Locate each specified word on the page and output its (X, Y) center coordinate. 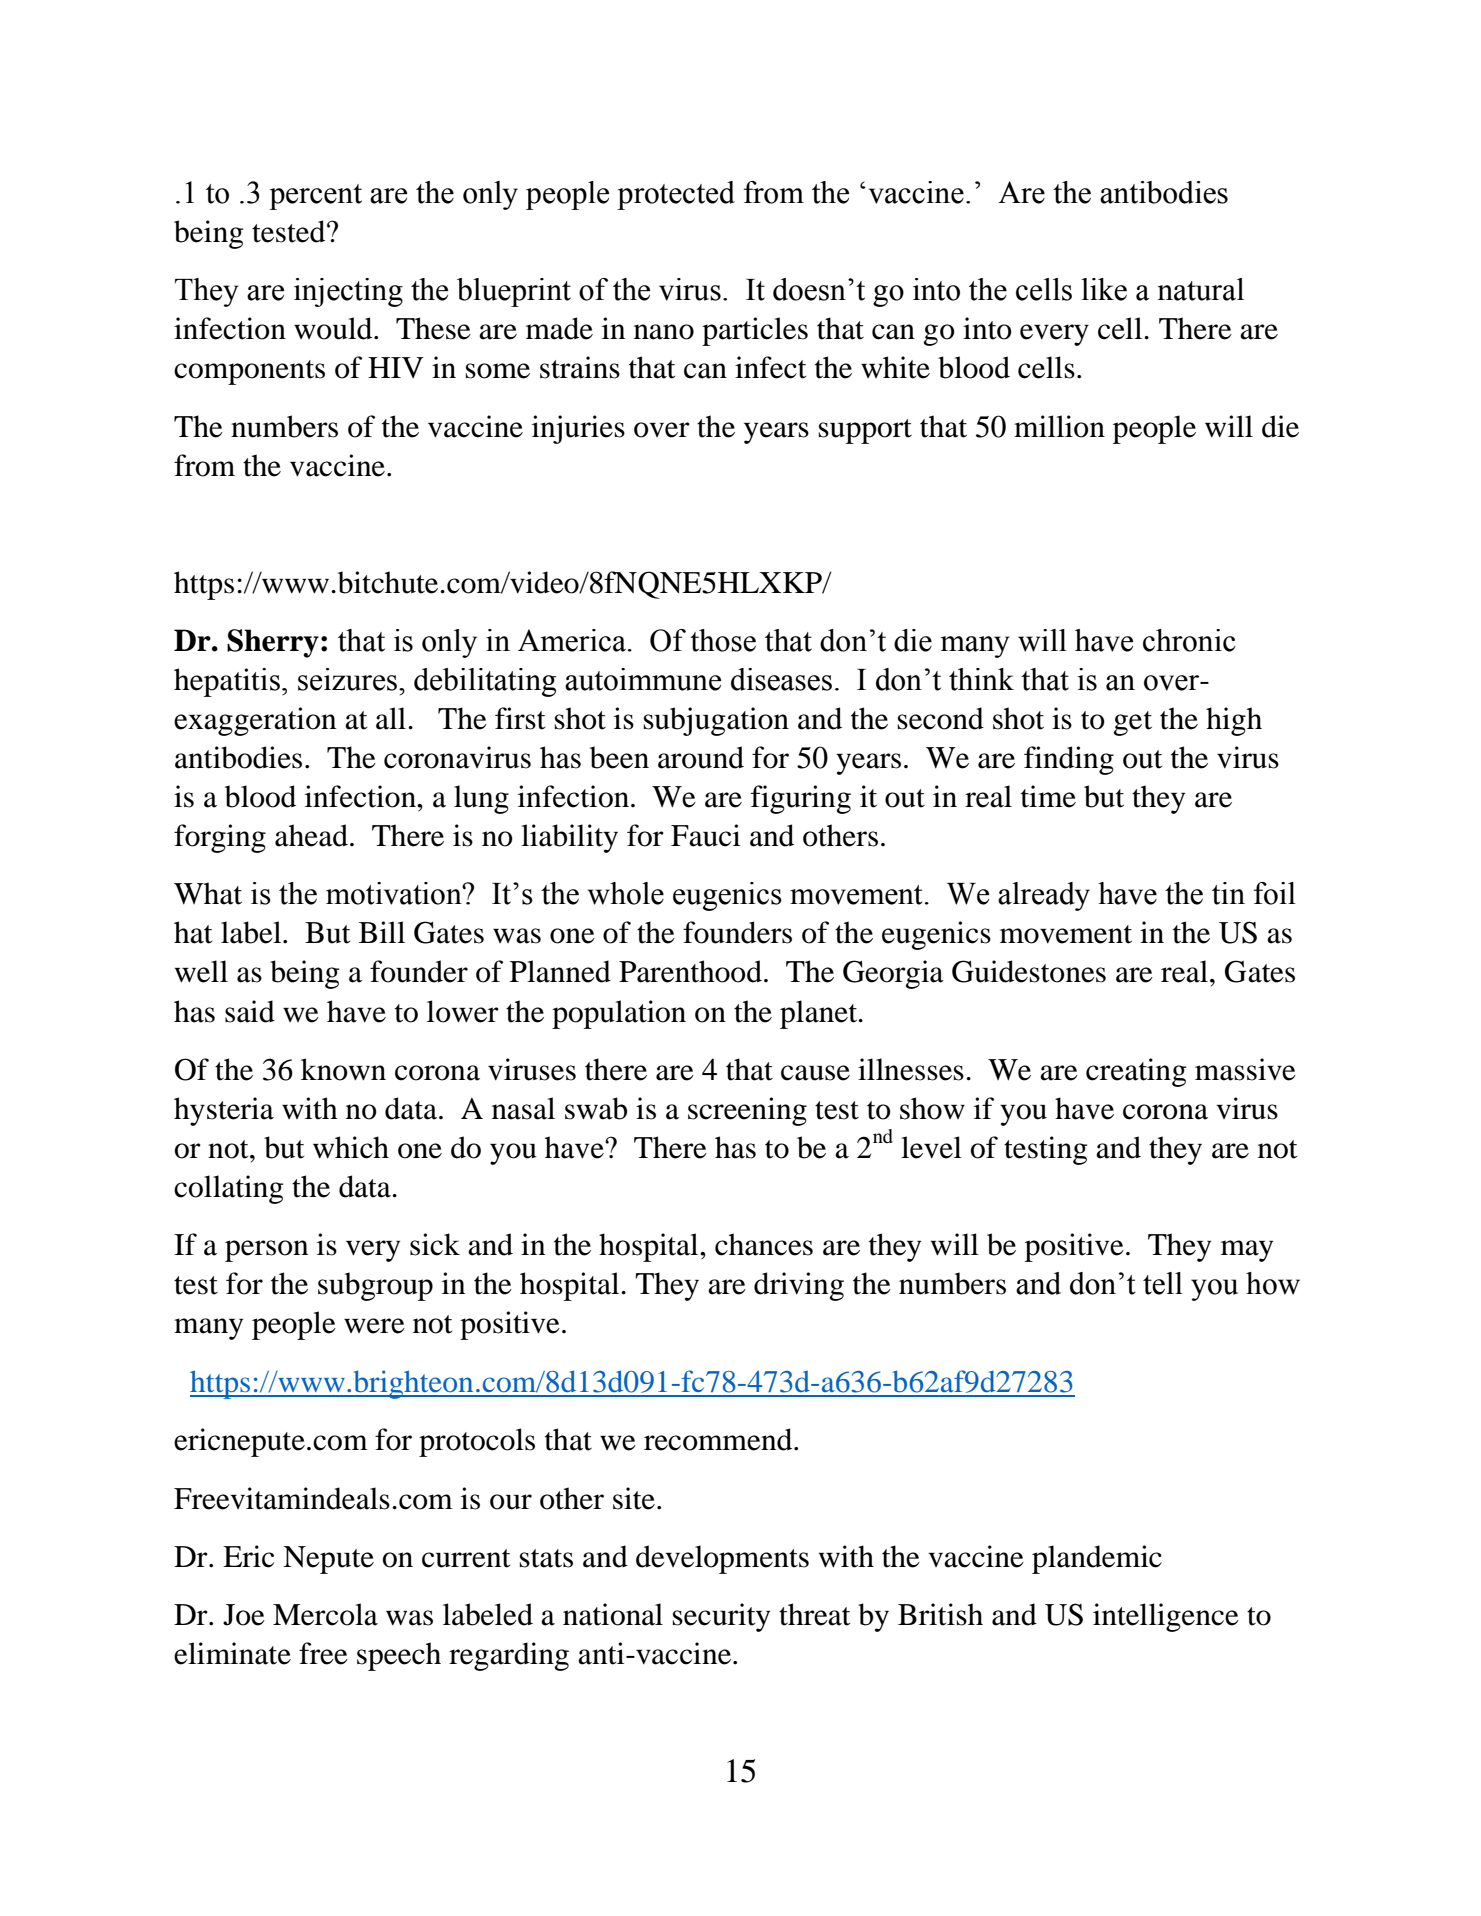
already (1044, 896)
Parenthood (690, 971)
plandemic (1097, 1559)
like (1104, 289)
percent (315, 197)
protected (676, 195)
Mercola (325, 1614)
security (721, 1617)
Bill (382, 932)
